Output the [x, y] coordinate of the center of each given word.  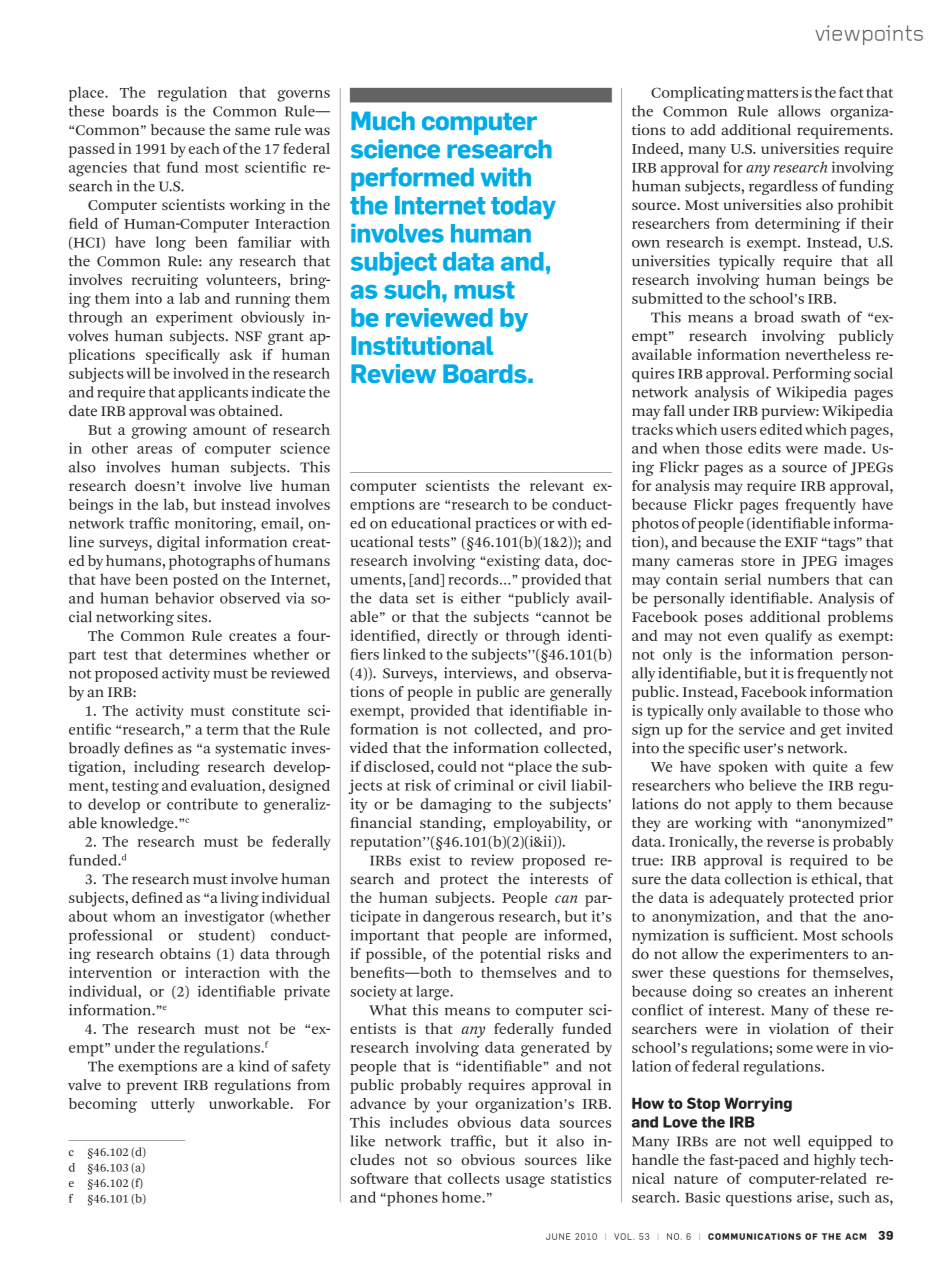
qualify [788, 637]
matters [772, 93]
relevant [557, 485]
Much [383, 121]
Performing [812, 375]
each [204, 148]
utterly [173, 1105]
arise [814, 1197]
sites [193, 617]
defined [157, 897]
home [462, 1197]
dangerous [458, 918]
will [138, 373]
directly [452, 637]
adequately [747, 899]
